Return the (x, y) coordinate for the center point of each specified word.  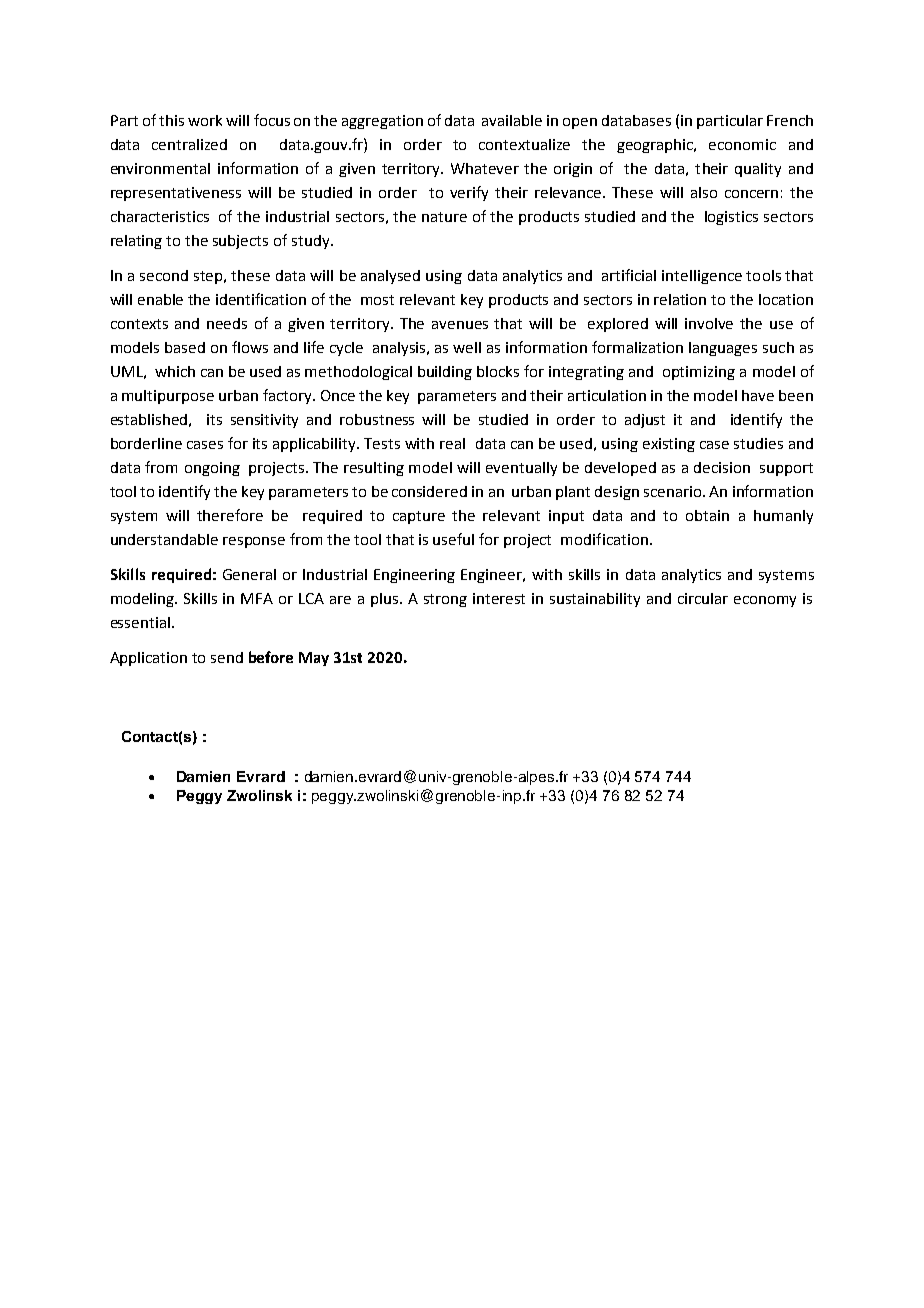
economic (742, 144)
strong (445, 600)
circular (703, 598)
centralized (189, 144)
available (512, 120)
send (227, 657)
